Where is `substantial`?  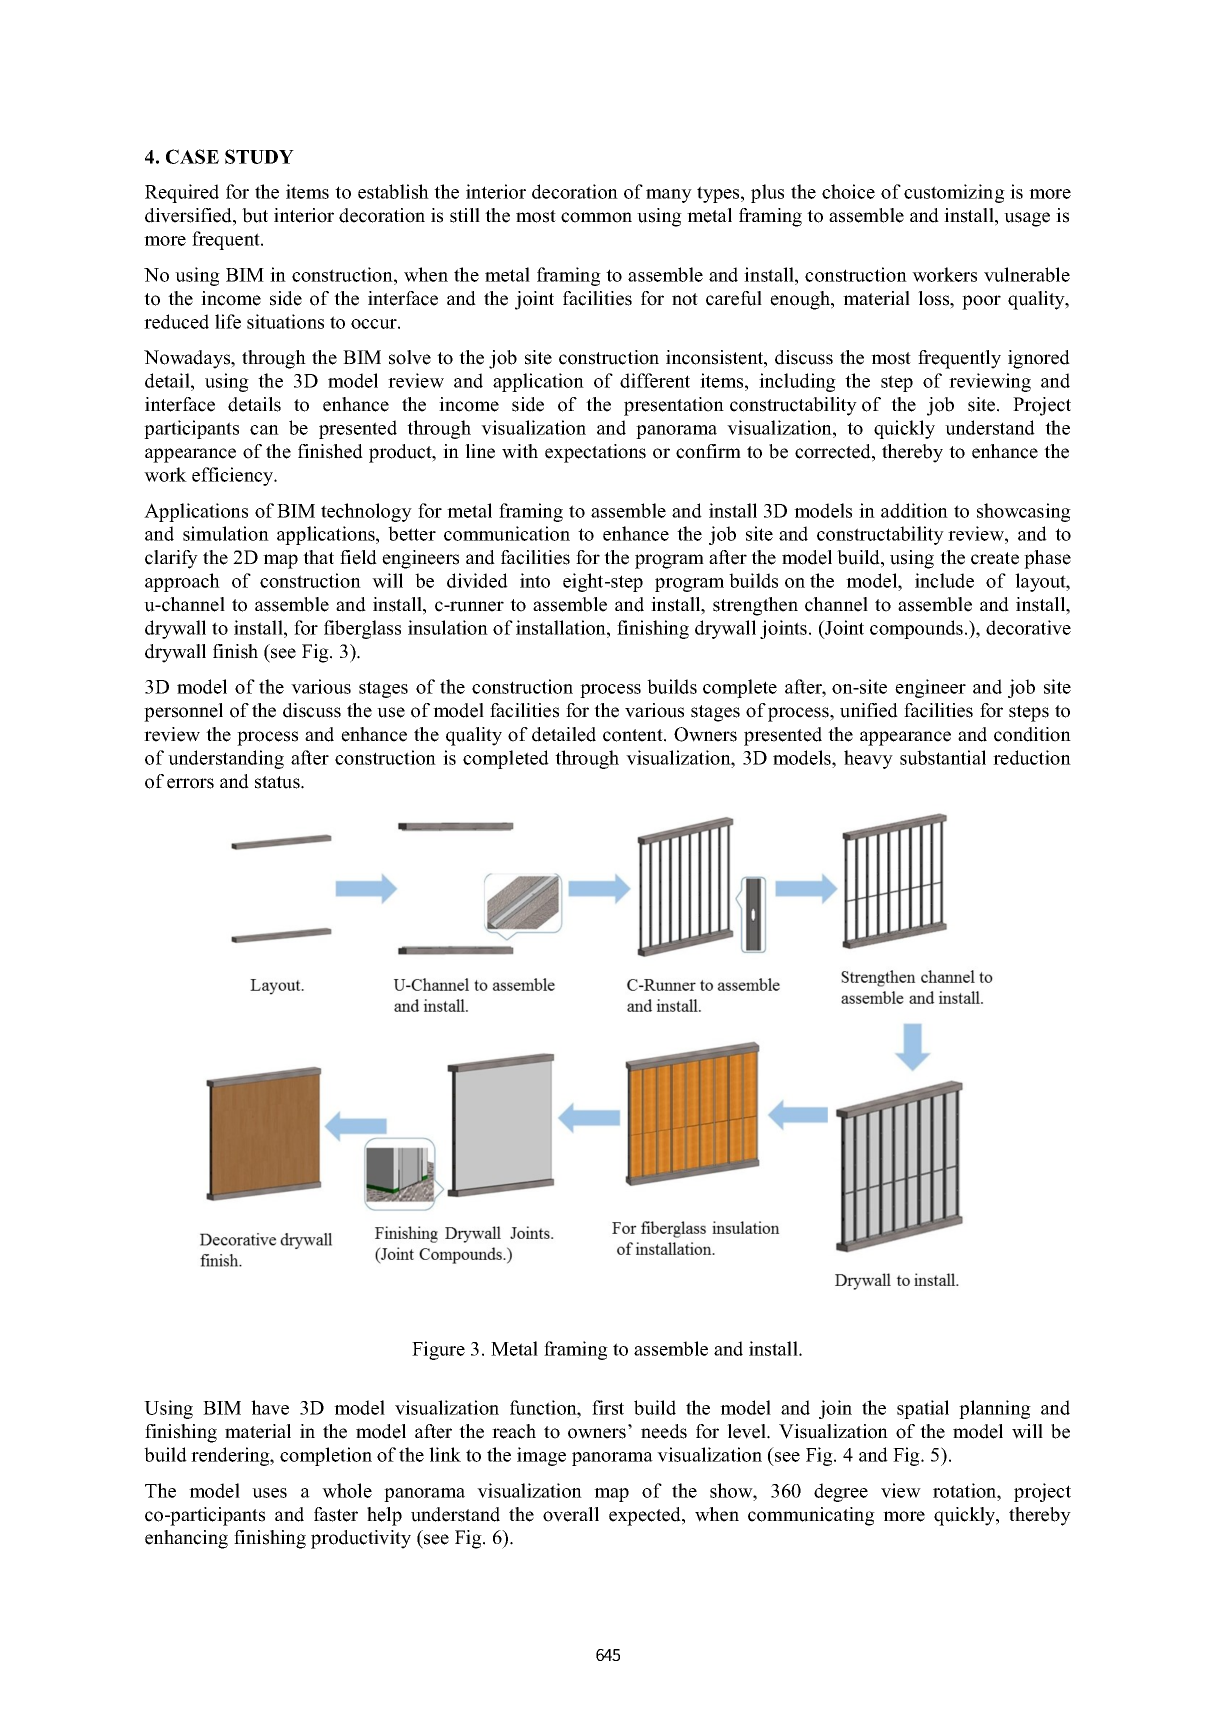
substantial is located at coordinates (943, 757).
